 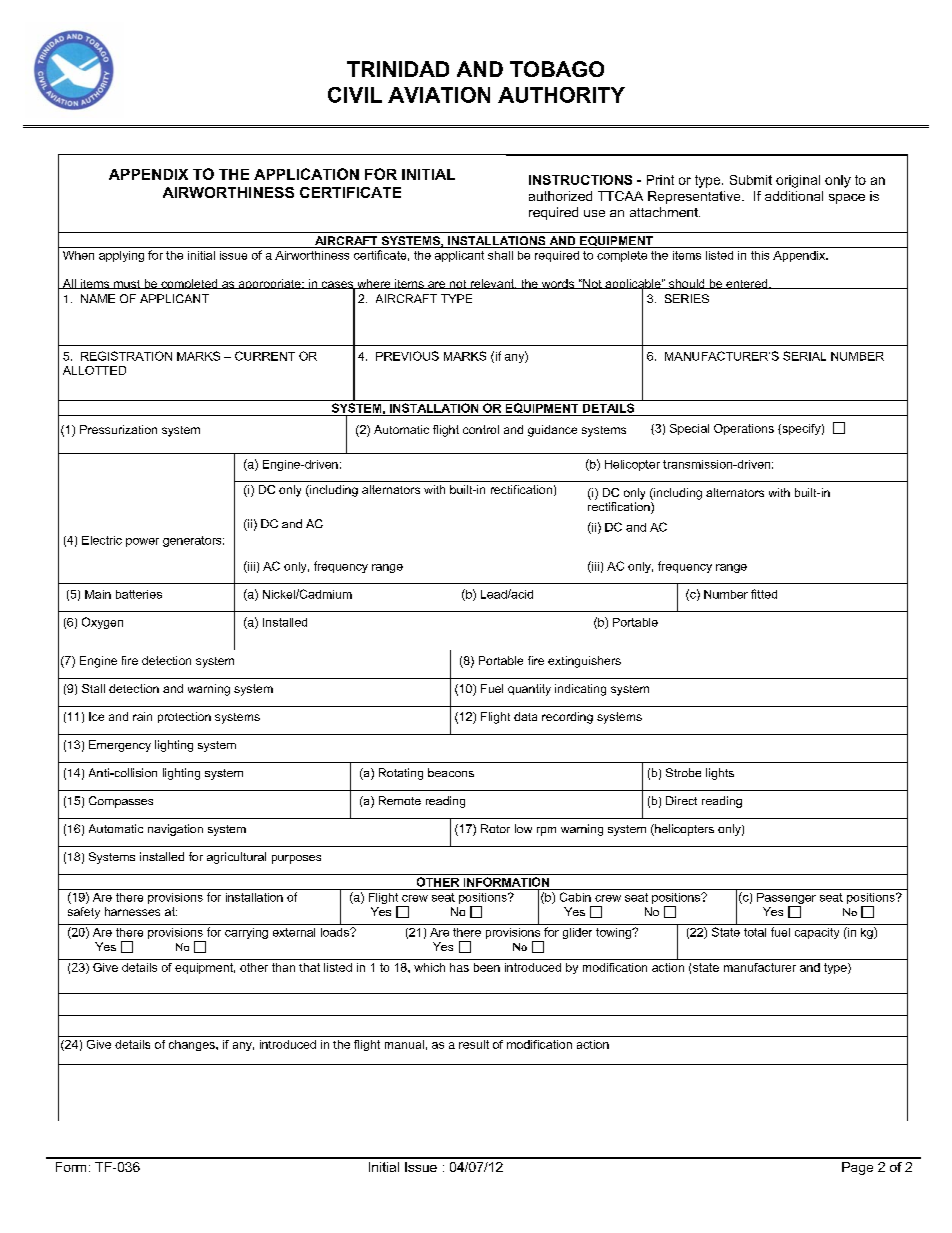 I want to click on AVIATION, so click(x=439, y=95).
